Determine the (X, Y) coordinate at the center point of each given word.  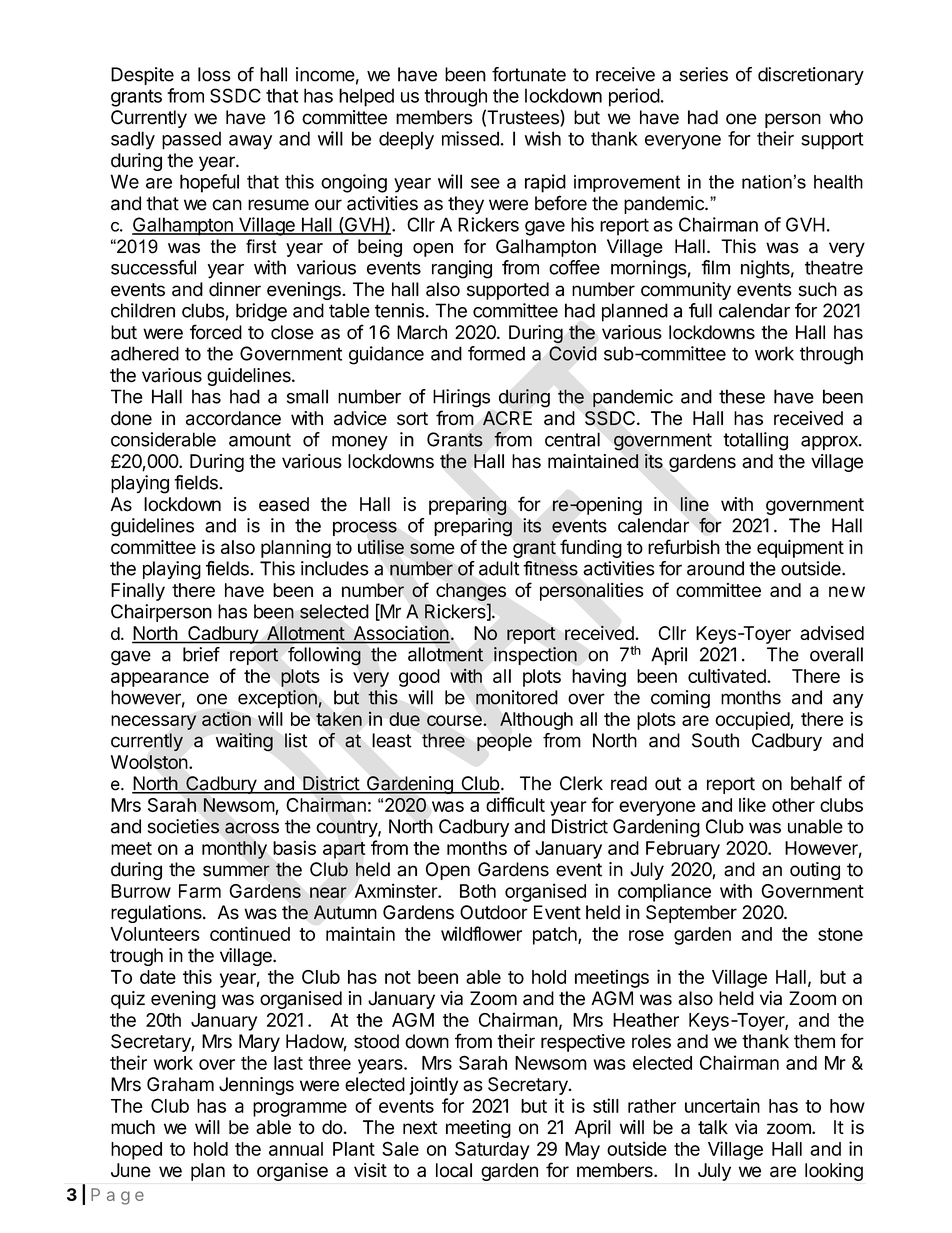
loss (214, 74)
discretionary (811, 76)
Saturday (492, 1150)
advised (832, 633)
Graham (180, 1084)
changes (471, 592)
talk (713, 1127)
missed (470, 138)
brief (201, 654)
